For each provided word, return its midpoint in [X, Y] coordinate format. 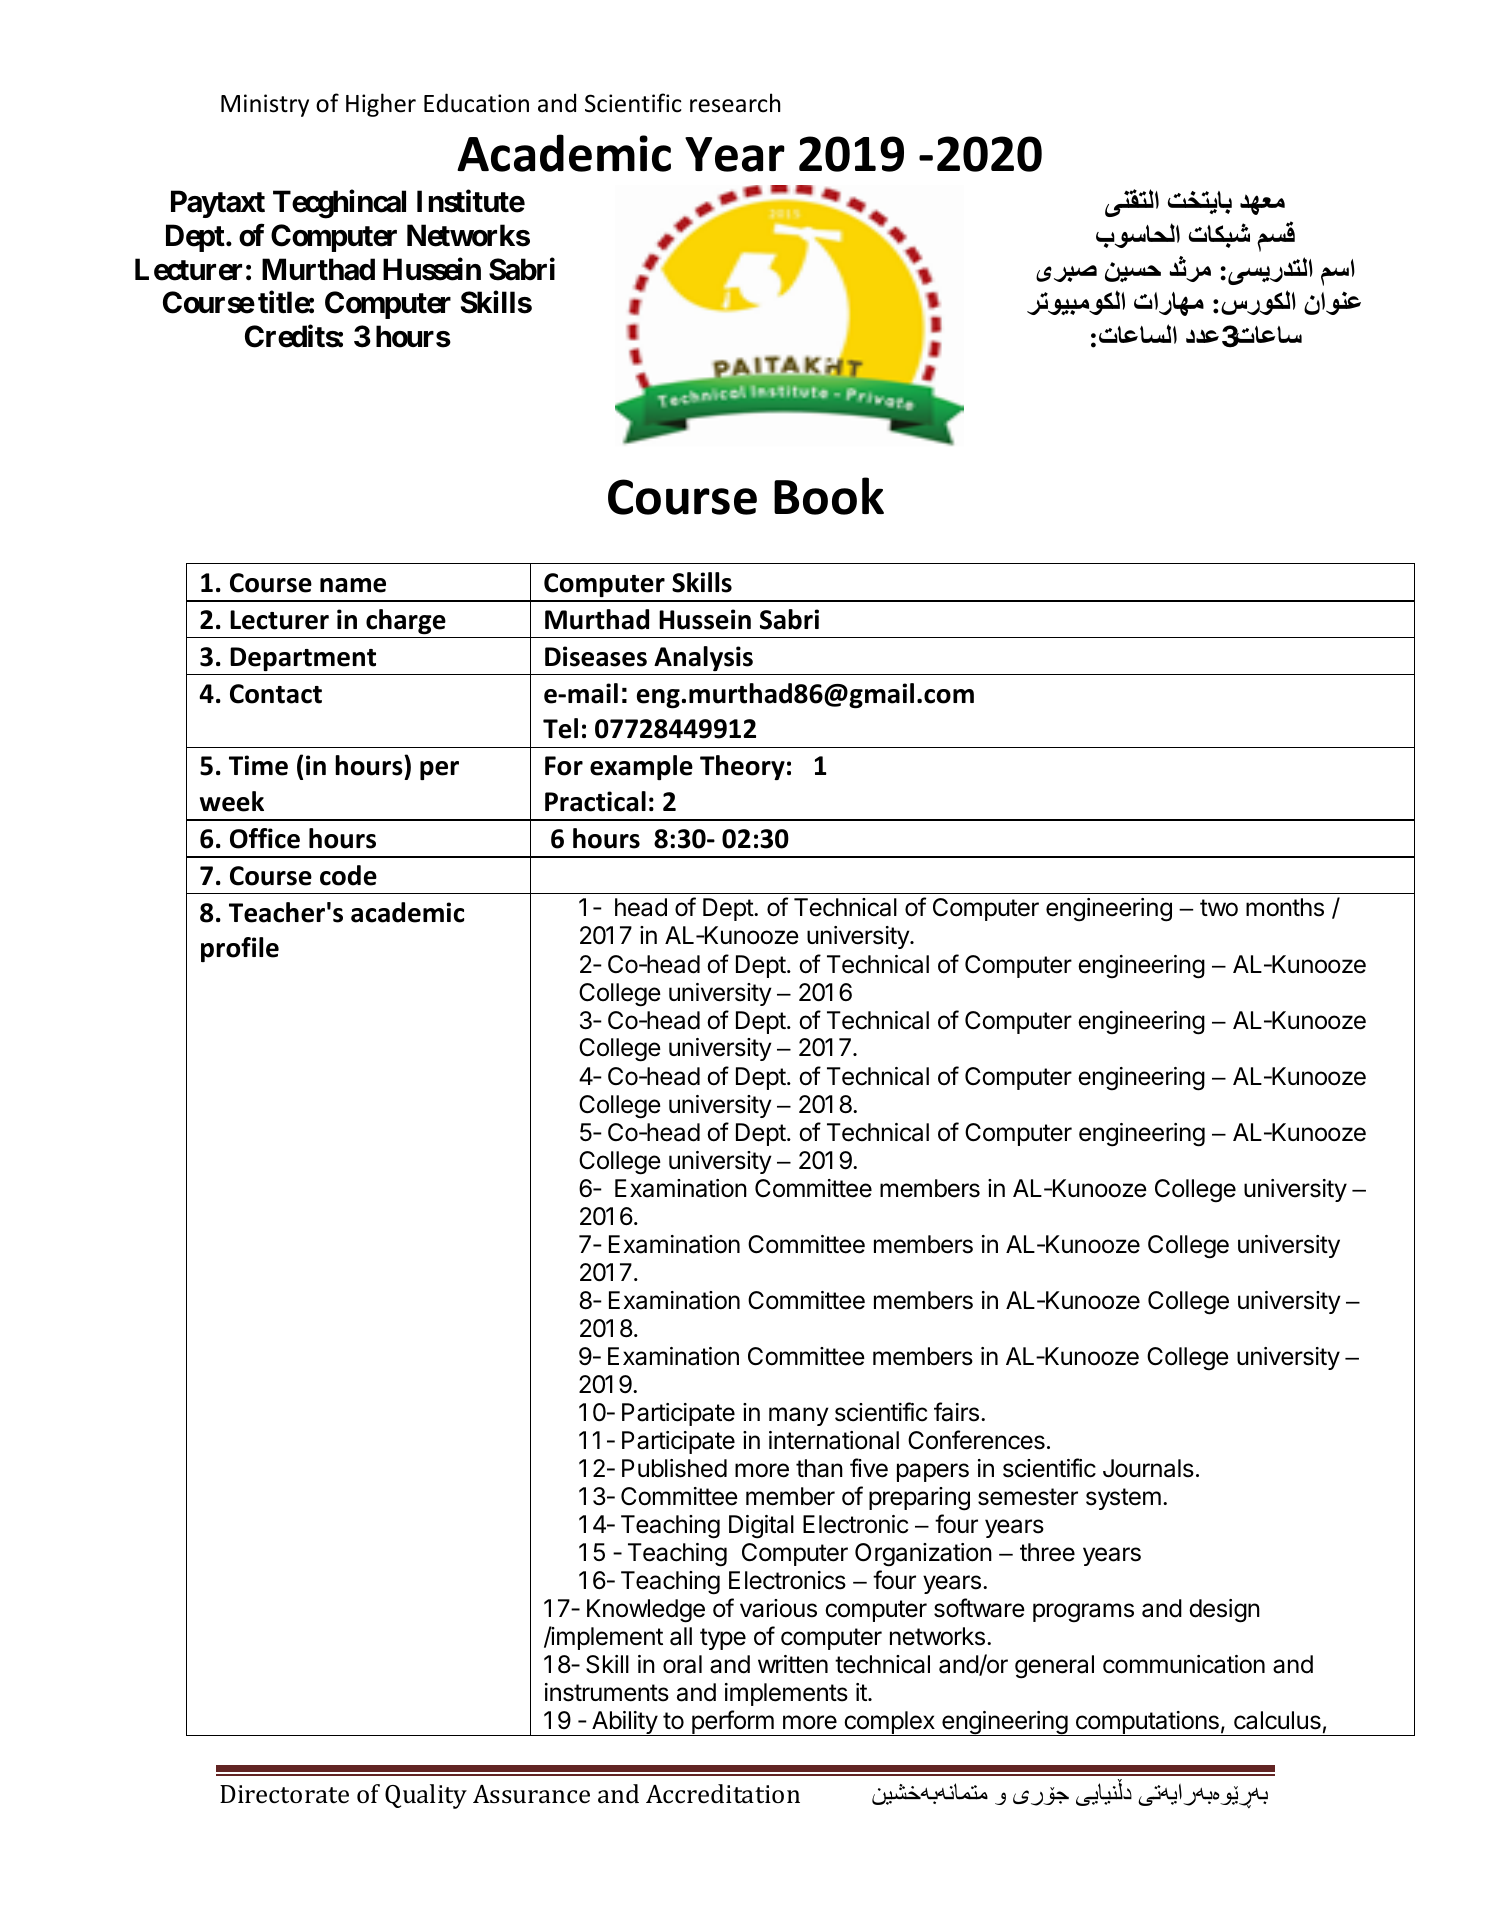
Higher [381, 105]
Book [829, 496]
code [348, 875]
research [735, 103]
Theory [742, 767]
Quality [426, 1796]
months [1285, 907]
